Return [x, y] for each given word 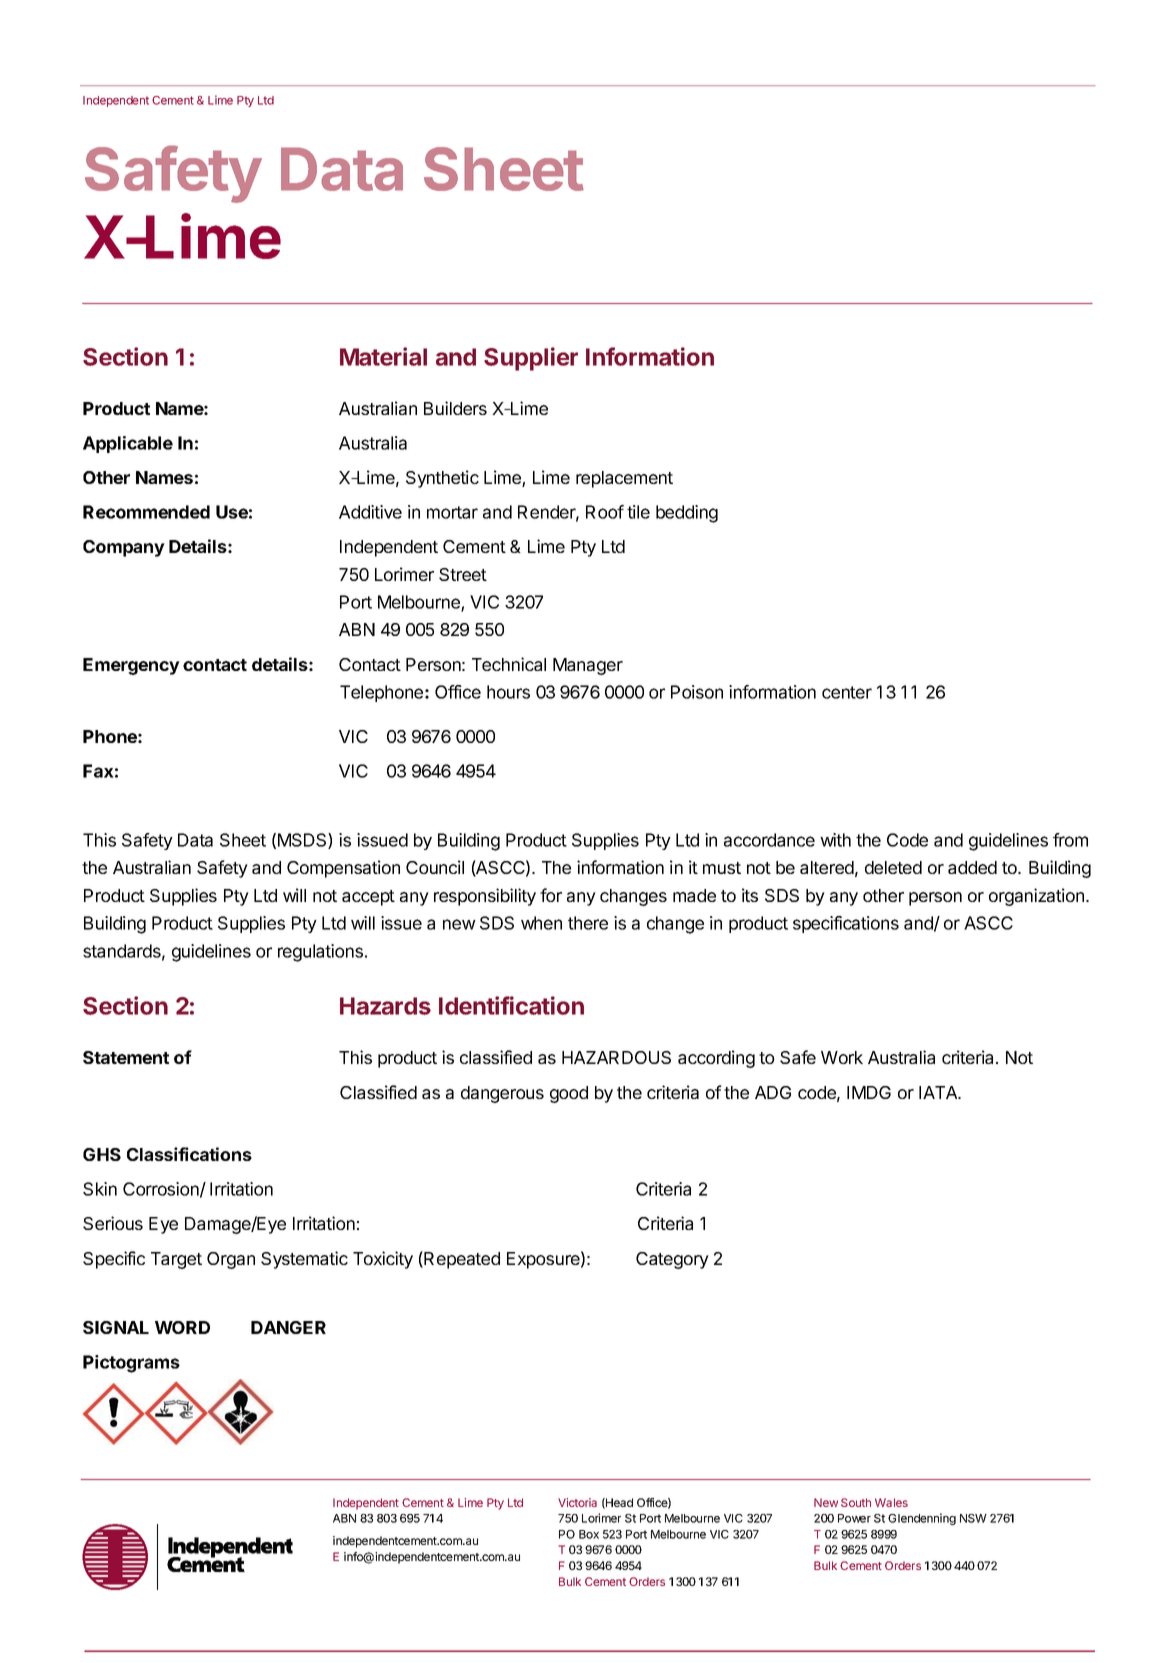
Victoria [577, 1502]
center [847, 692]
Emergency [131, 666]
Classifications [189, 1154]
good [569, 1094]
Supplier [531, 359]
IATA [939, 1092]
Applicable [128, 444]
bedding [687, 514]
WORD [182, 1327]
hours [508, 692]
